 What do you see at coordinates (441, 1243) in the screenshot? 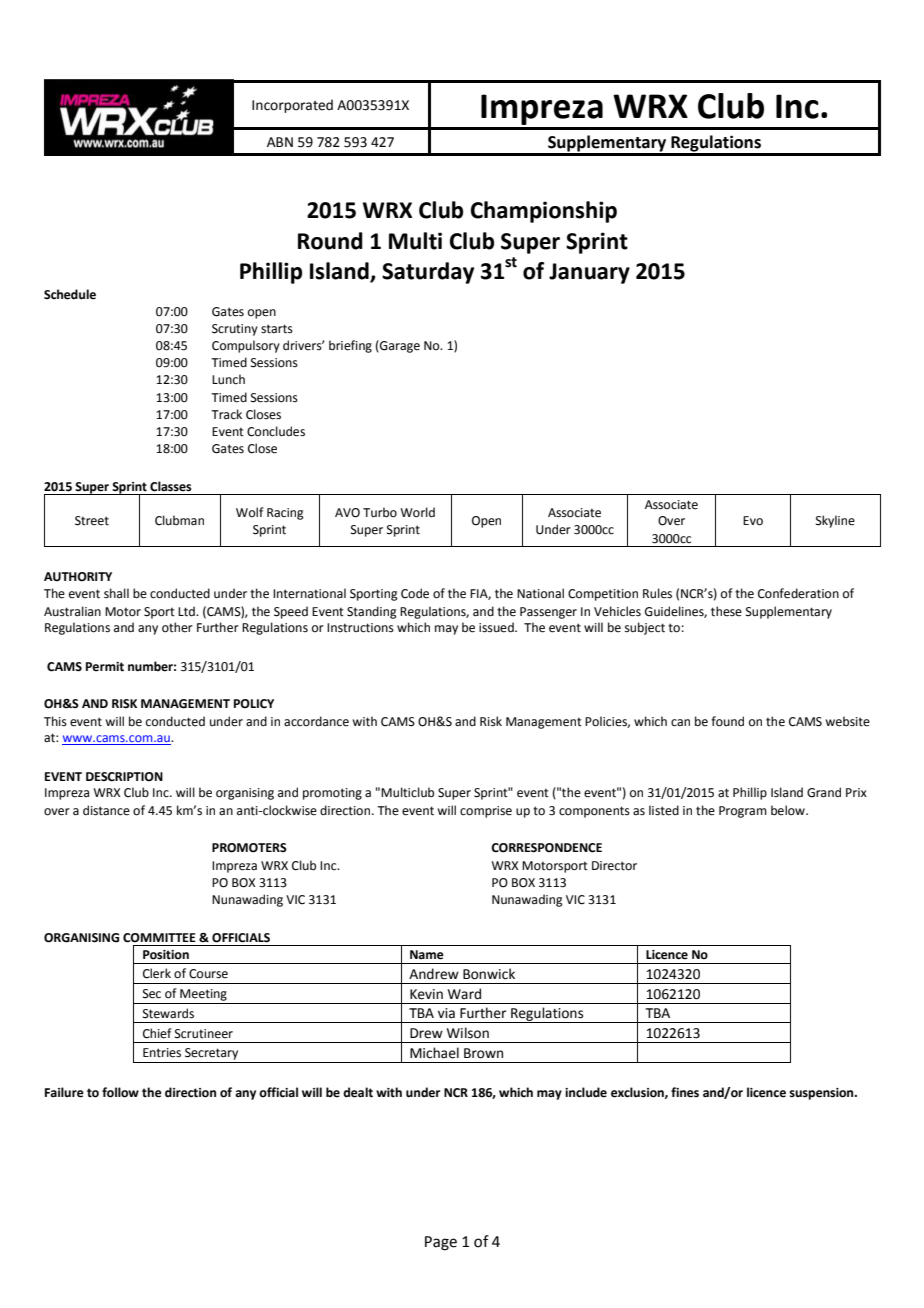
I see `Page` at bounding box center [441, 1243].
